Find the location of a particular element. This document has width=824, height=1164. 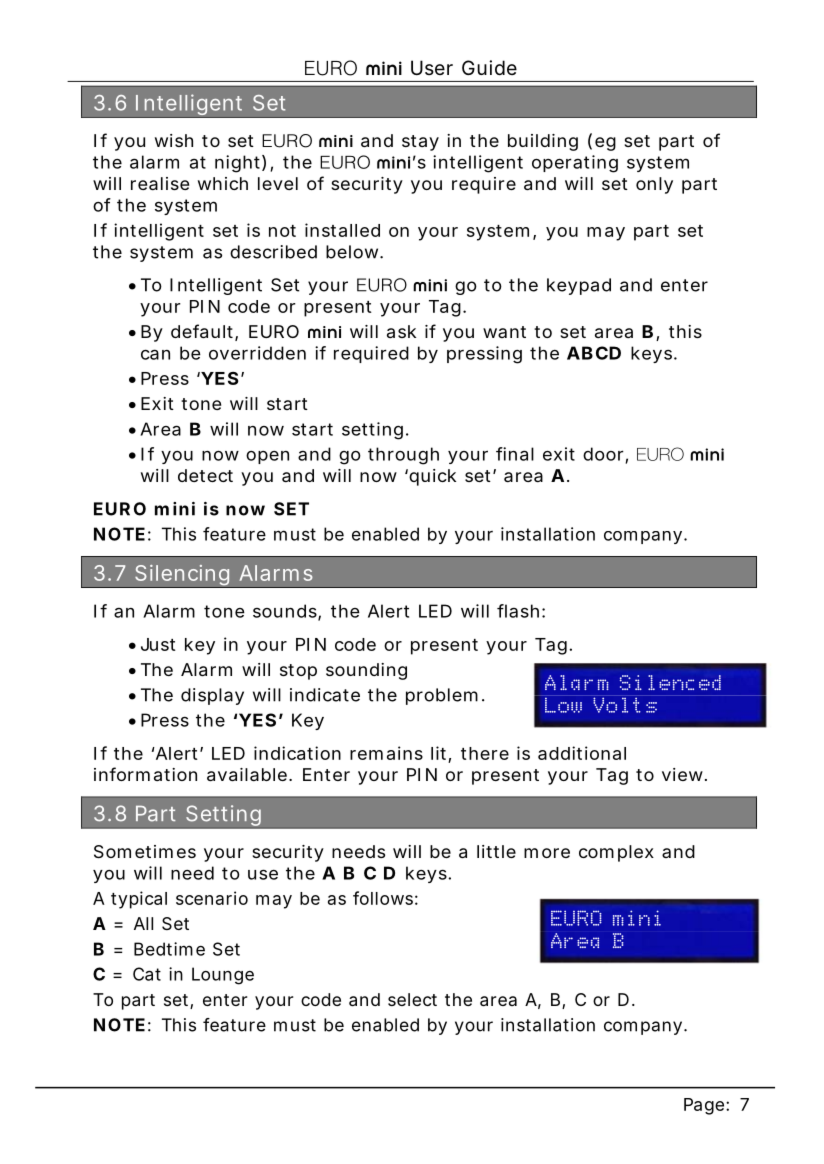

wish is located at coordinates (174, 140).
